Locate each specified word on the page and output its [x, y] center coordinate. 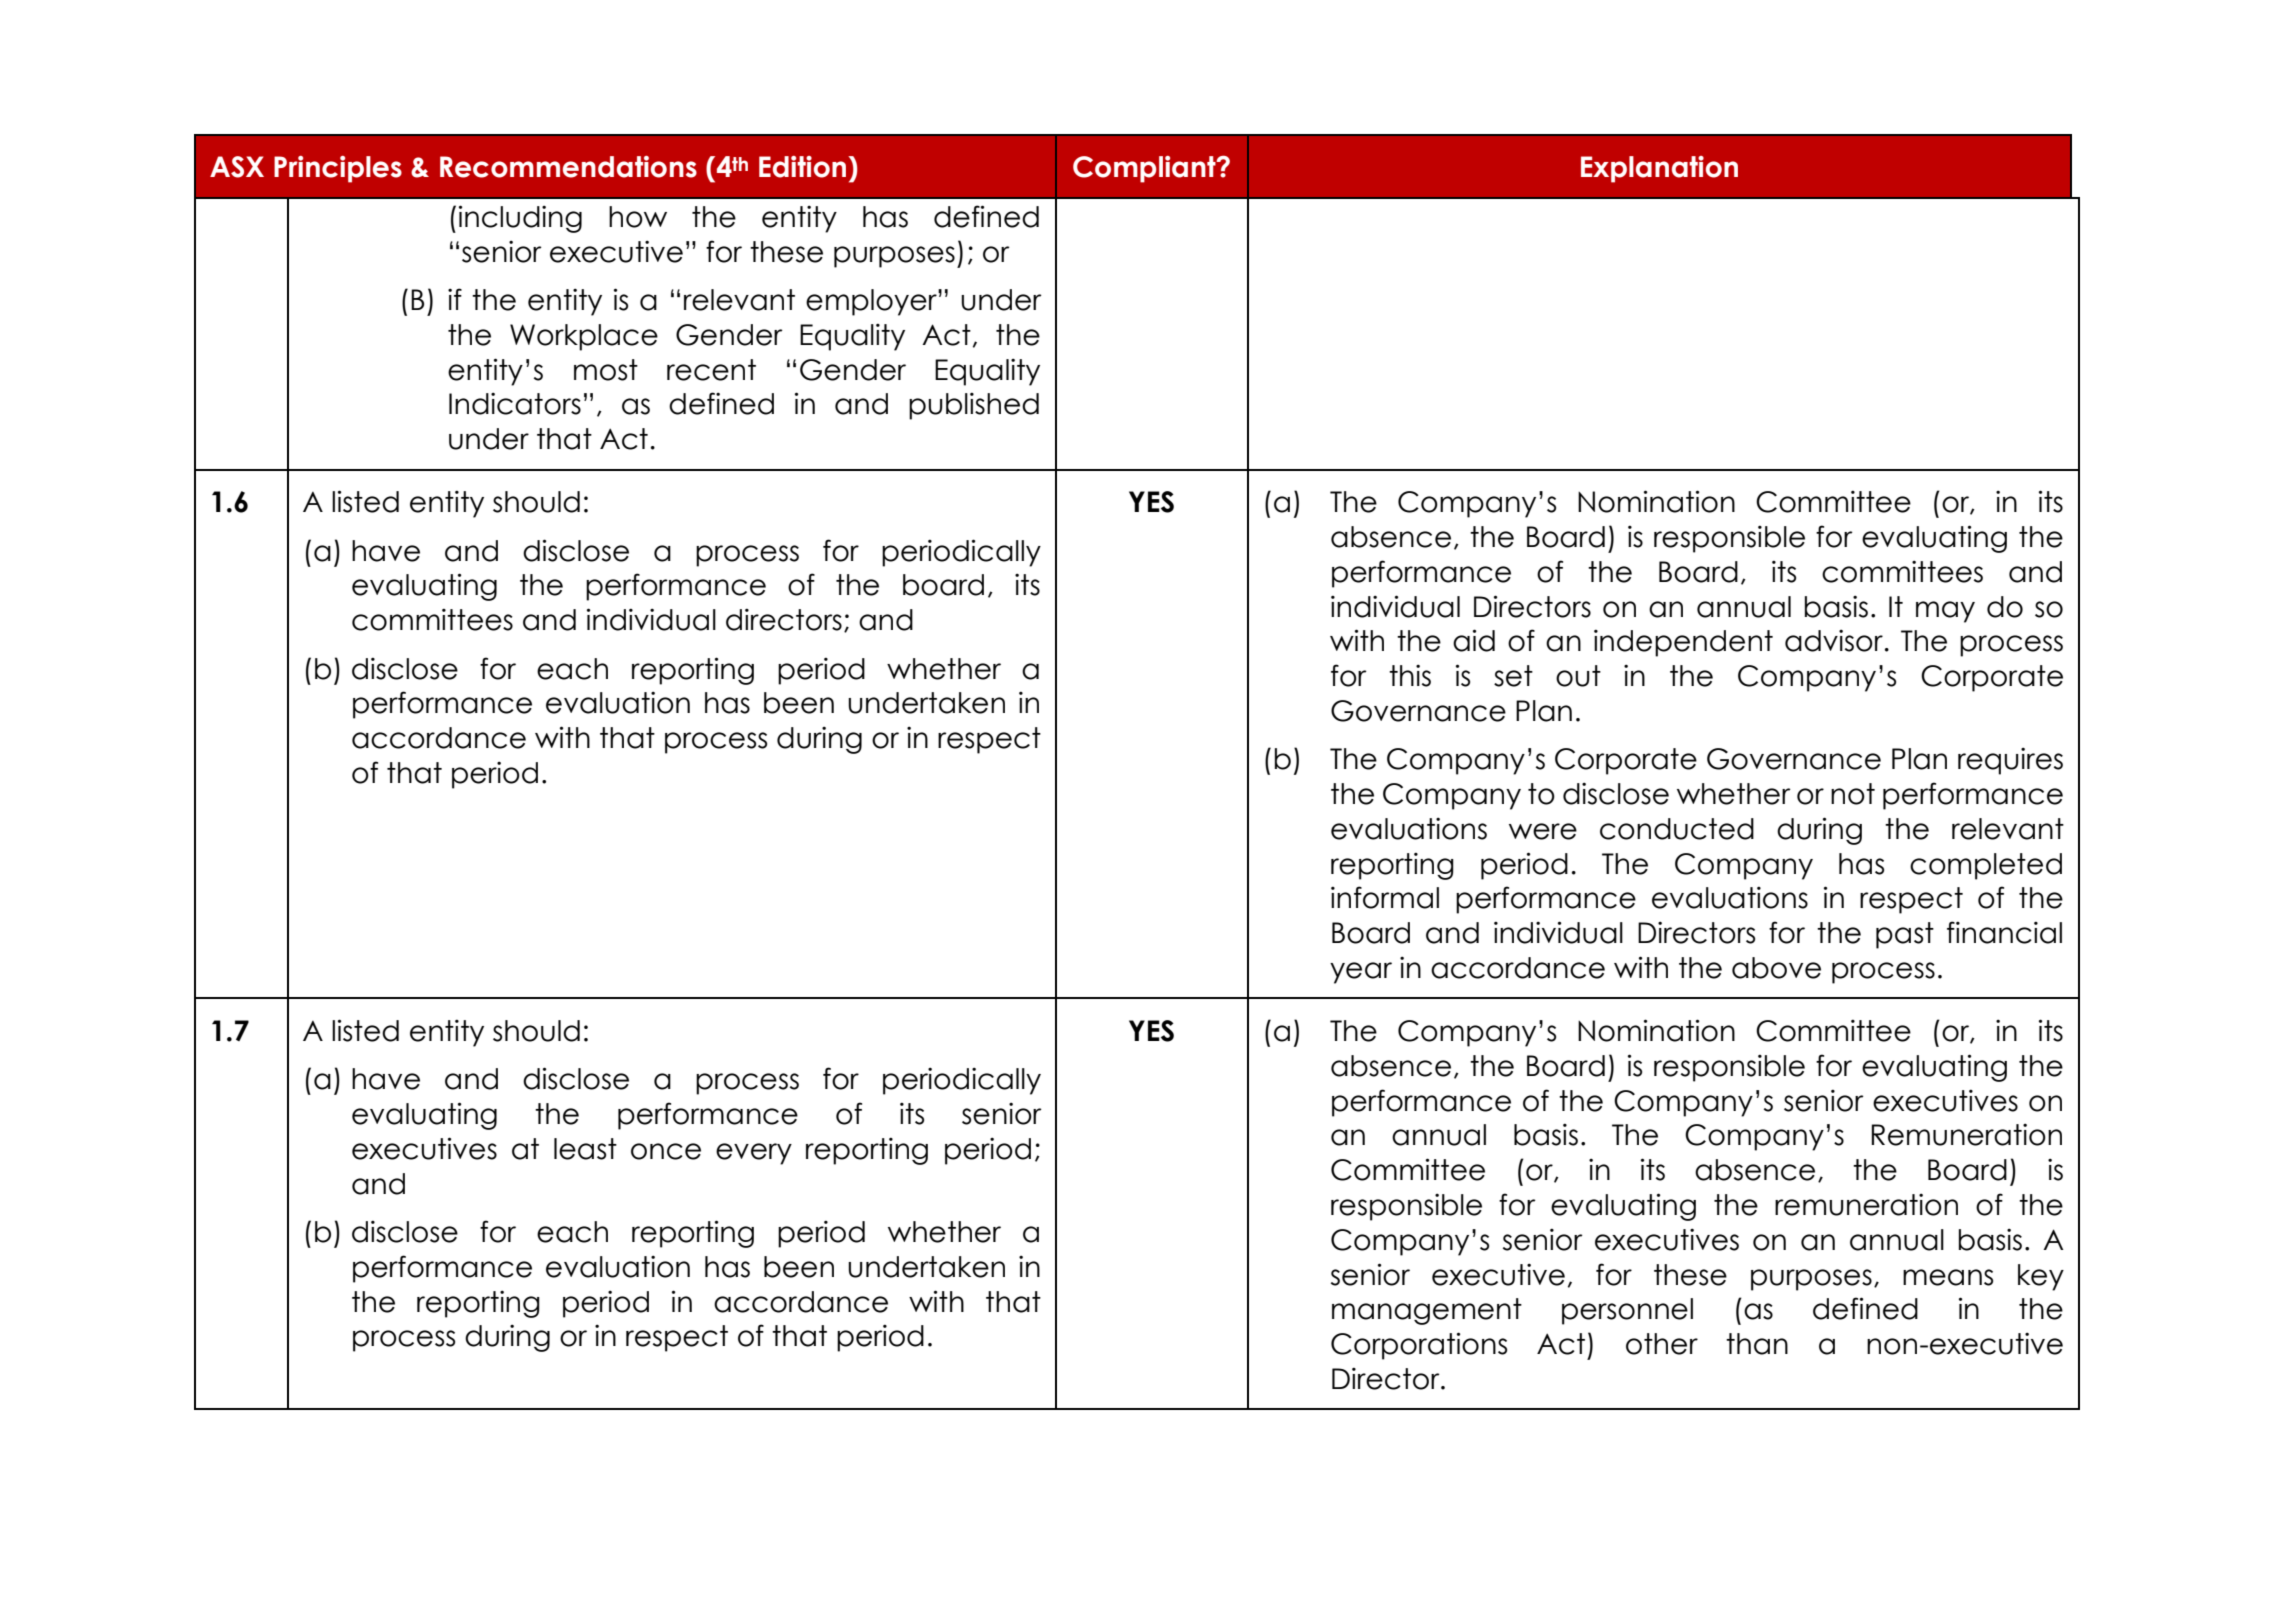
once [666, 1151]
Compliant [1145, 169]
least [585, 1149]
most [606, 370]
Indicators [515, 403]
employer [872, 302]
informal [1385, 897]
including [520, 219]
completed [1986, 866]
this [1410, 675]
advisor [1834, 640]
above [1776, 968]
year [1361, 973]
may [1945, 612]
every [754, 1154]
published [974, 406]
